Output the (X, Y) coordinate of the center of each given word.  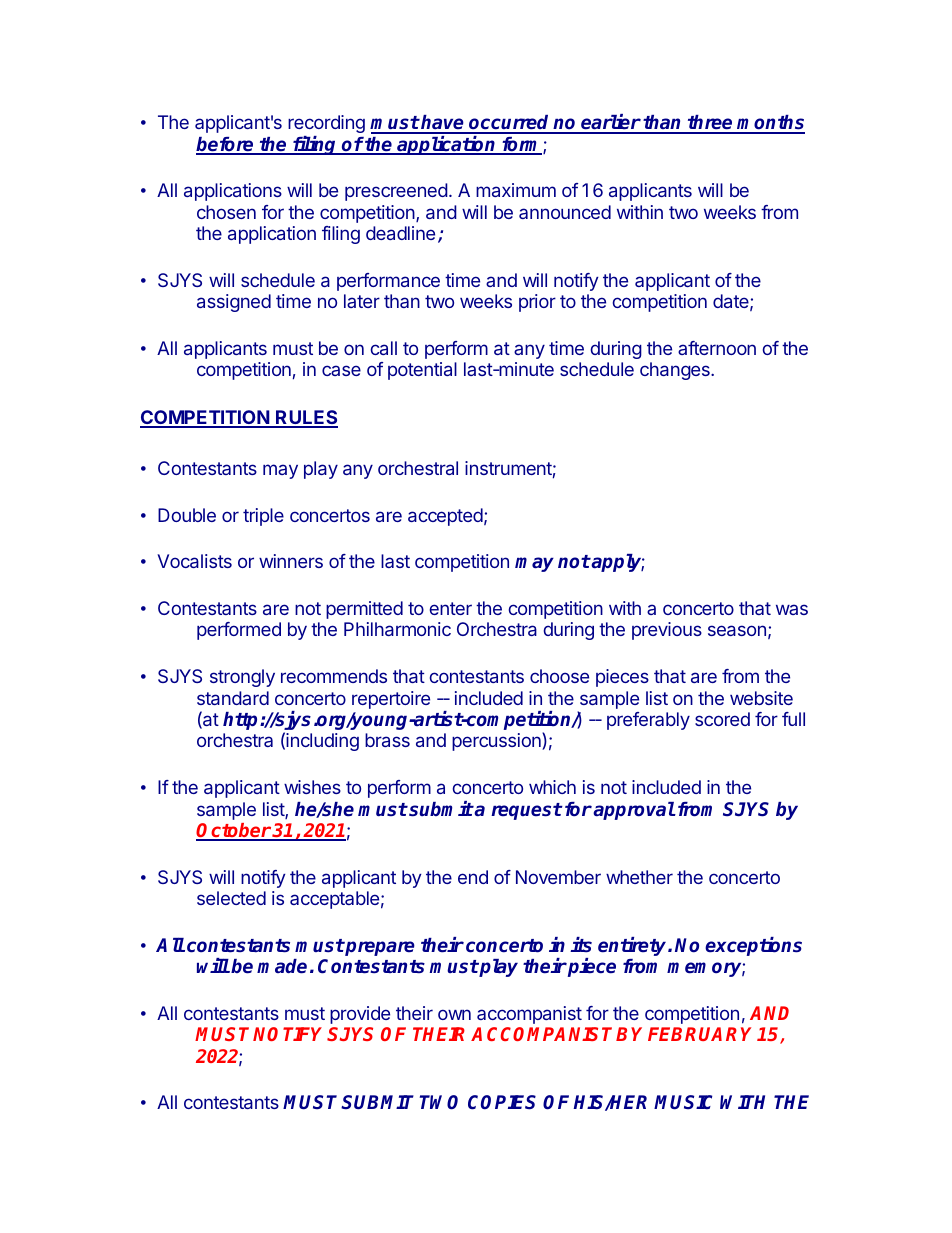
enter (451, 608)
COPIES (502, 1102)
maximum (516, 190)
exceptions (753, 946)
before (226, 145)
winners (291, 561)
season (737, 630)
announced (565, 212)
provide (360, 1015)
